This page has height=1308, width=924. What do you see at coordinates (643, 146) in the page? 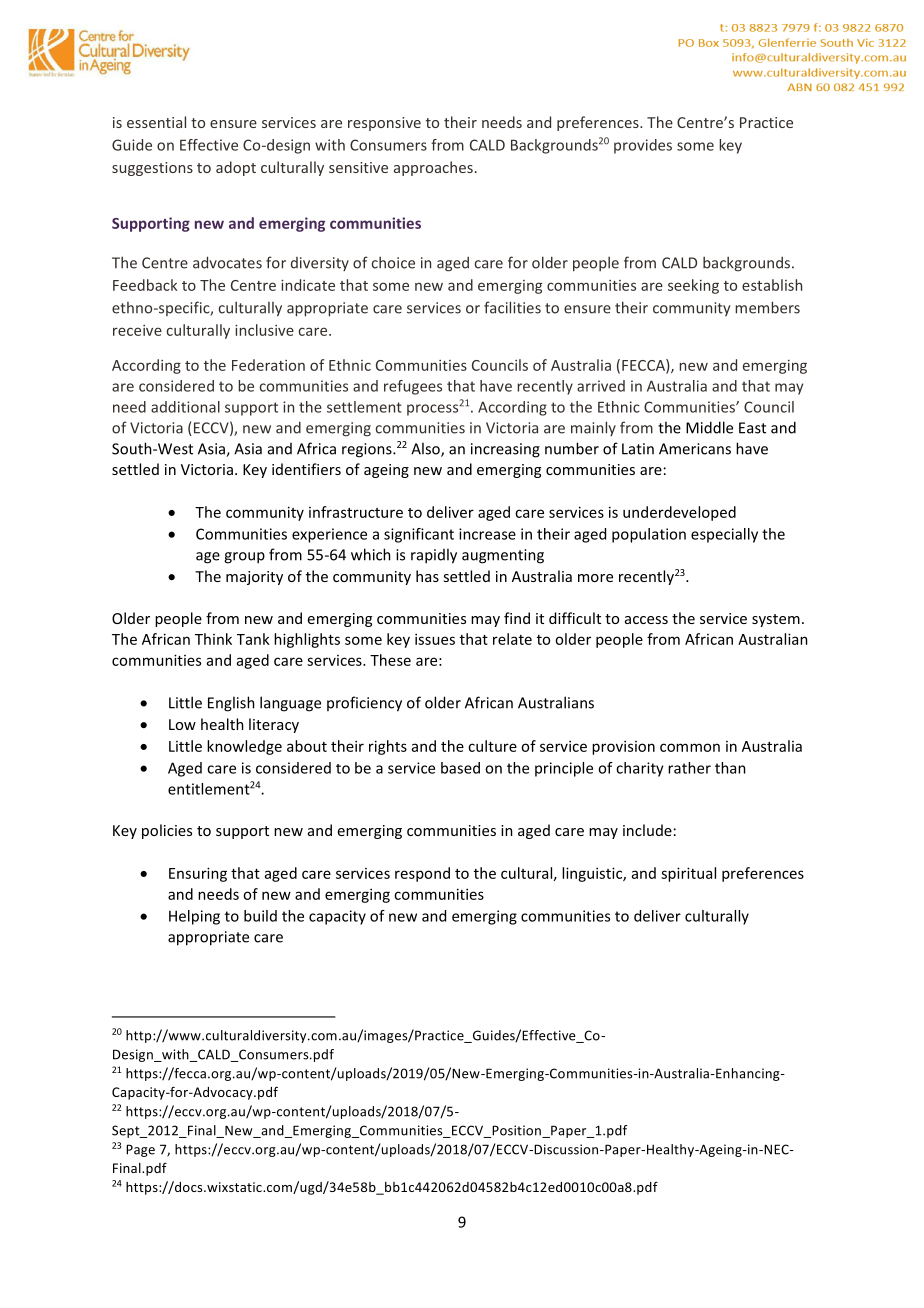
I see `provides` at bounding box center [643, 146].
